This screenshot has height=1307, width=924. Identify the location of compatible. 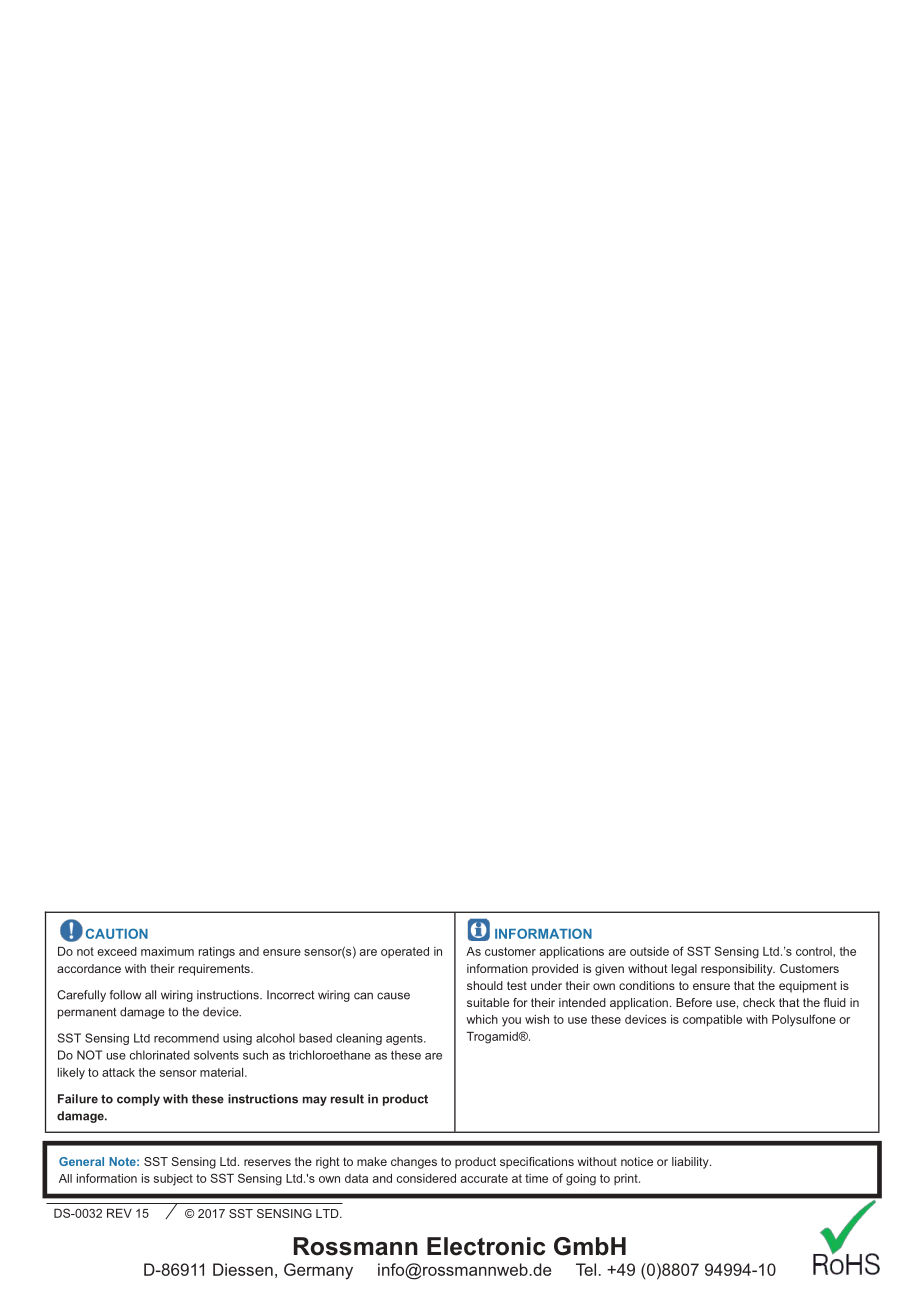
(712, 1020).
